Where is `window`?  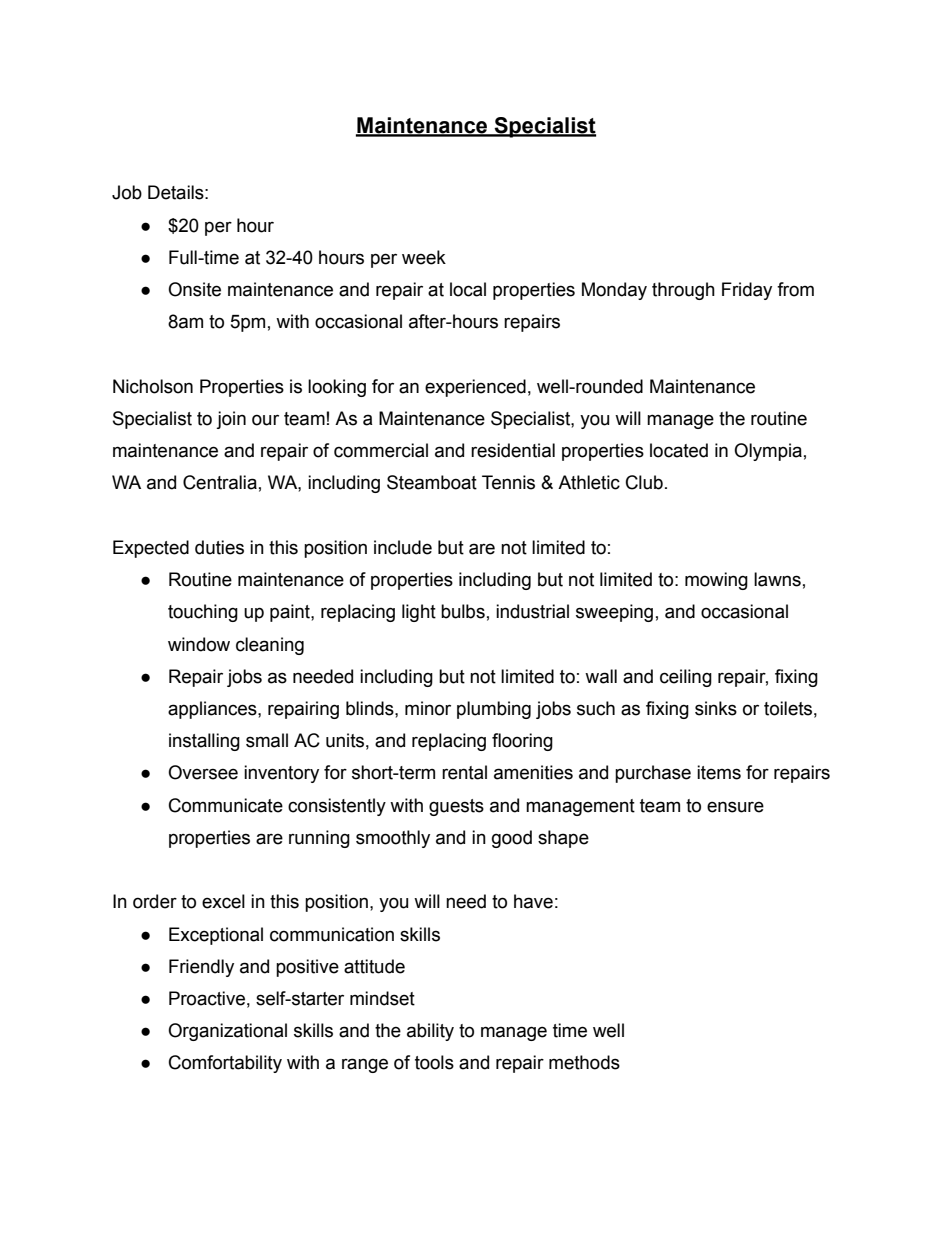
window is located at coordinates (199, 644).
